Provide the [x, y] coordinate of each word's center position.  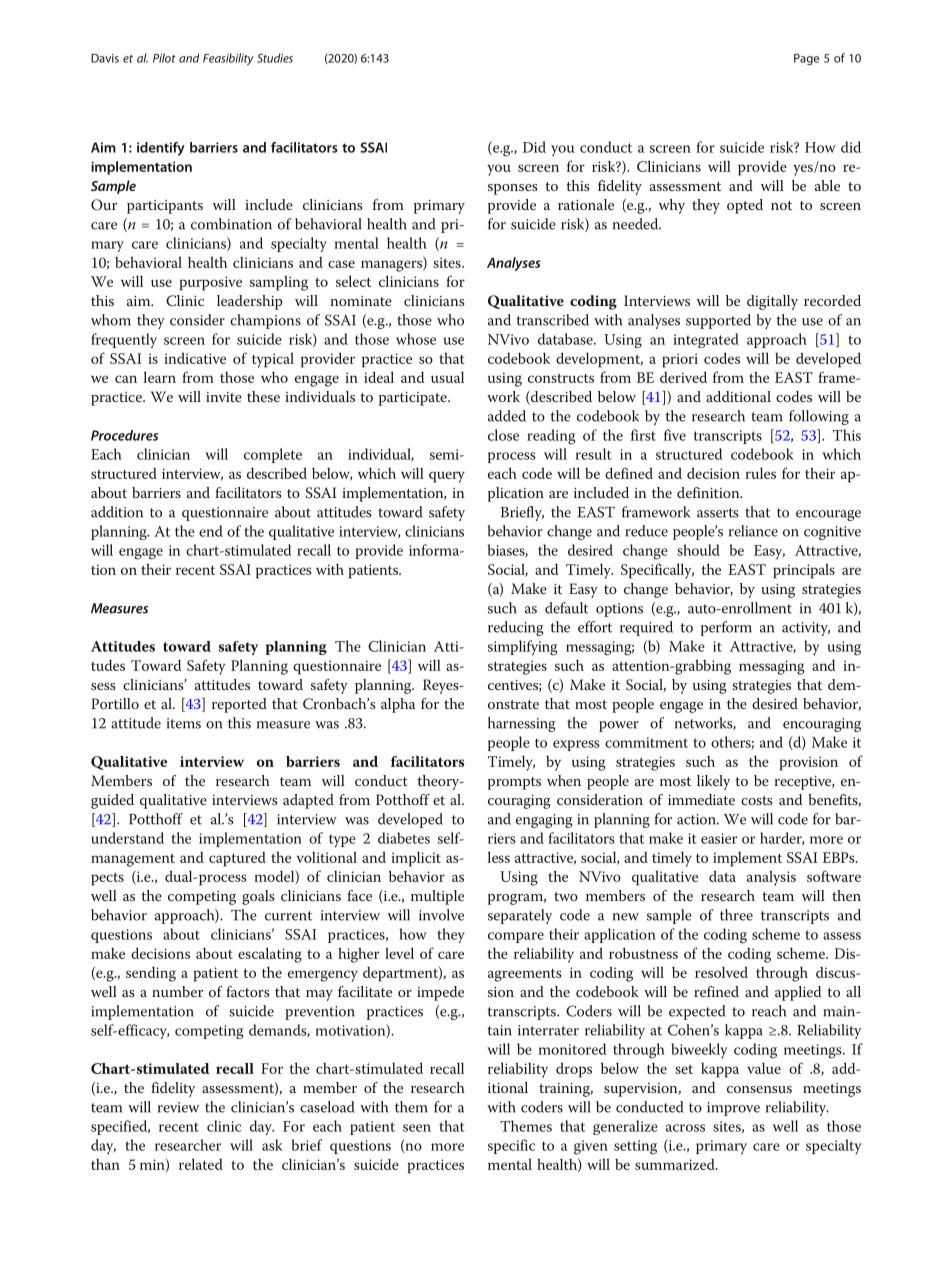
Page [806, 59]
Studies [275, 58]
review [178, 1107]
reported [239, 705]
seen [417, 1128]
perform [726, 628]
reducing [515, 628]
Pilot [164, 58]
